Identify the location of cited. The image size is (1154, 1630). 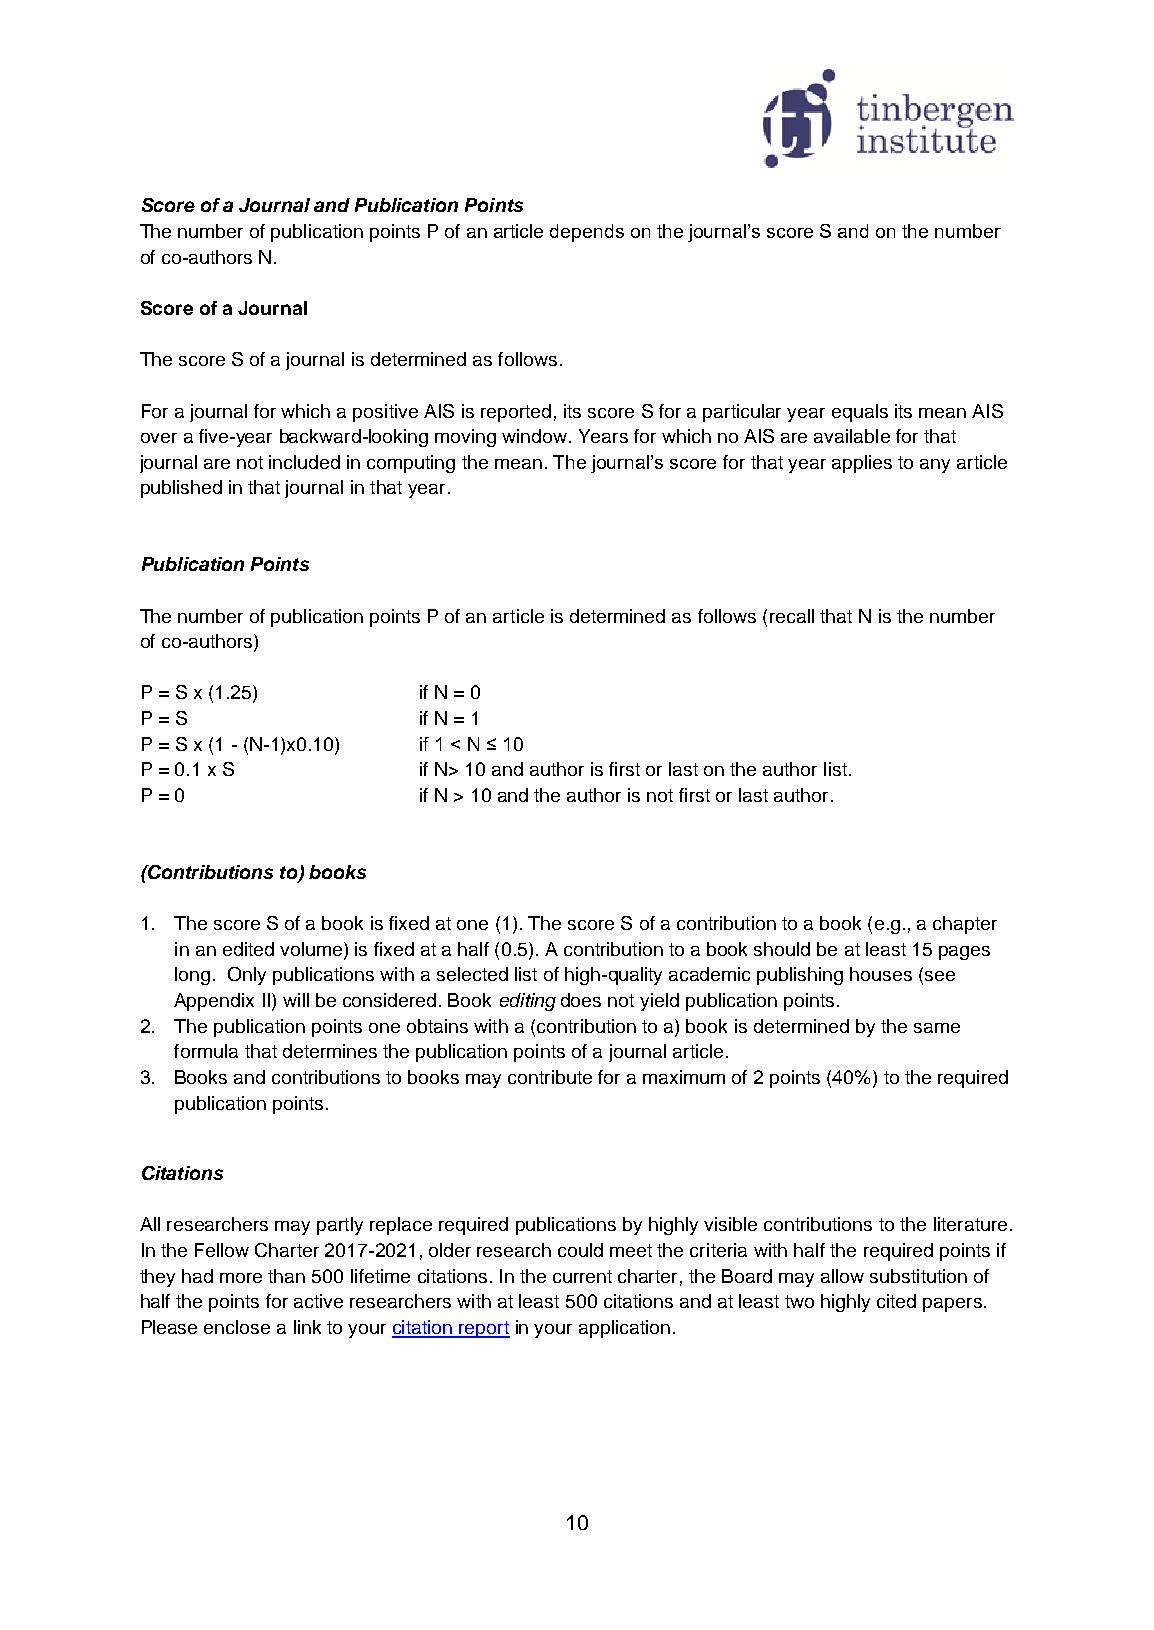
(896, 1301).
